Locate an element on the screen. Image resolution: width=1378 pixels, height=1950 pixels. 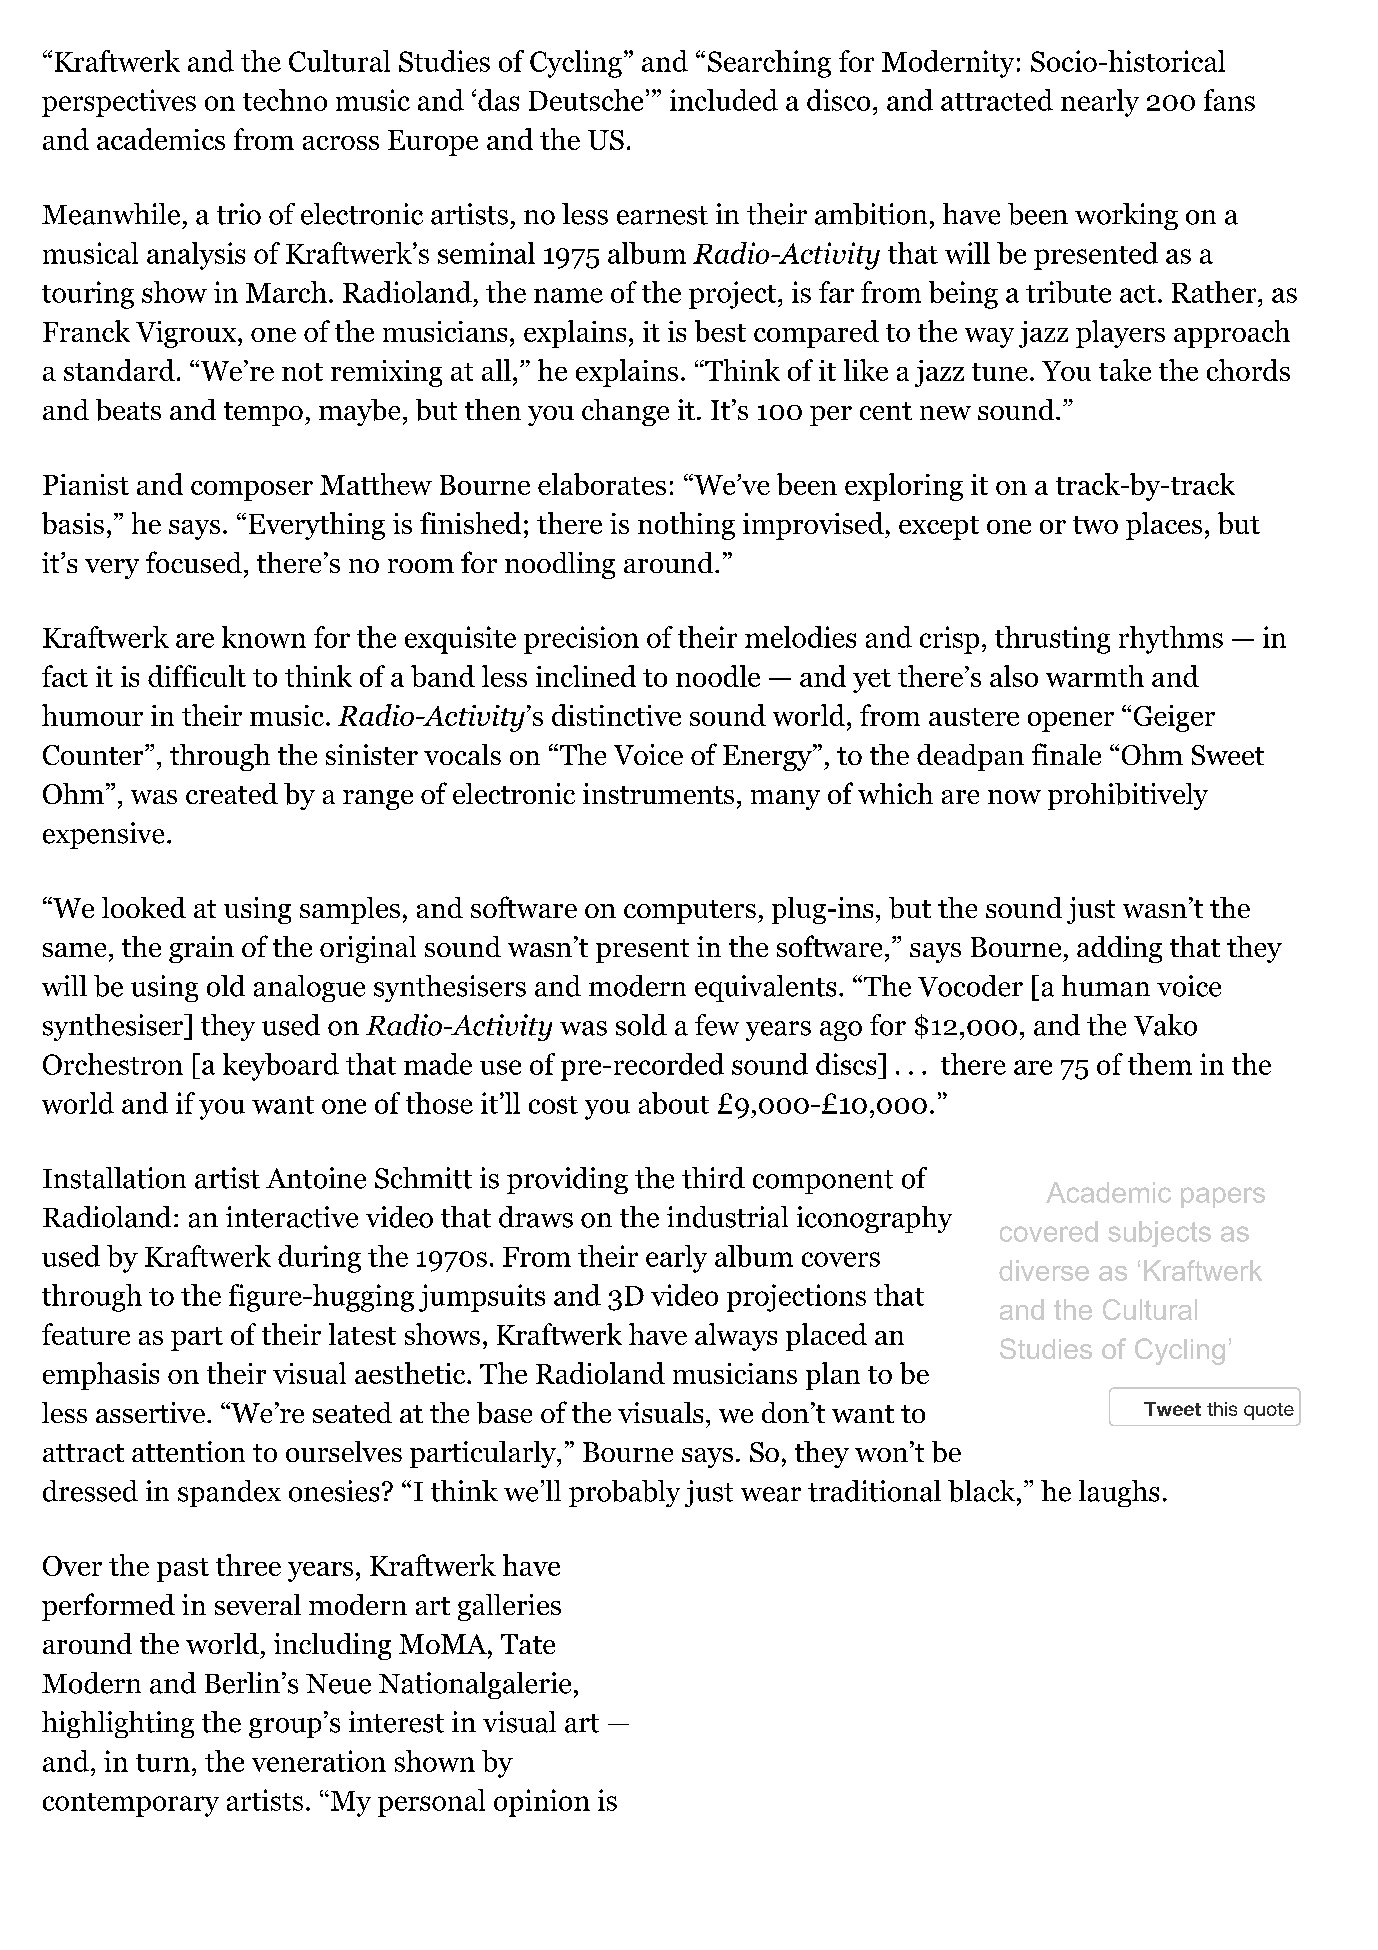
always is located at coordinates (736, 1337).
